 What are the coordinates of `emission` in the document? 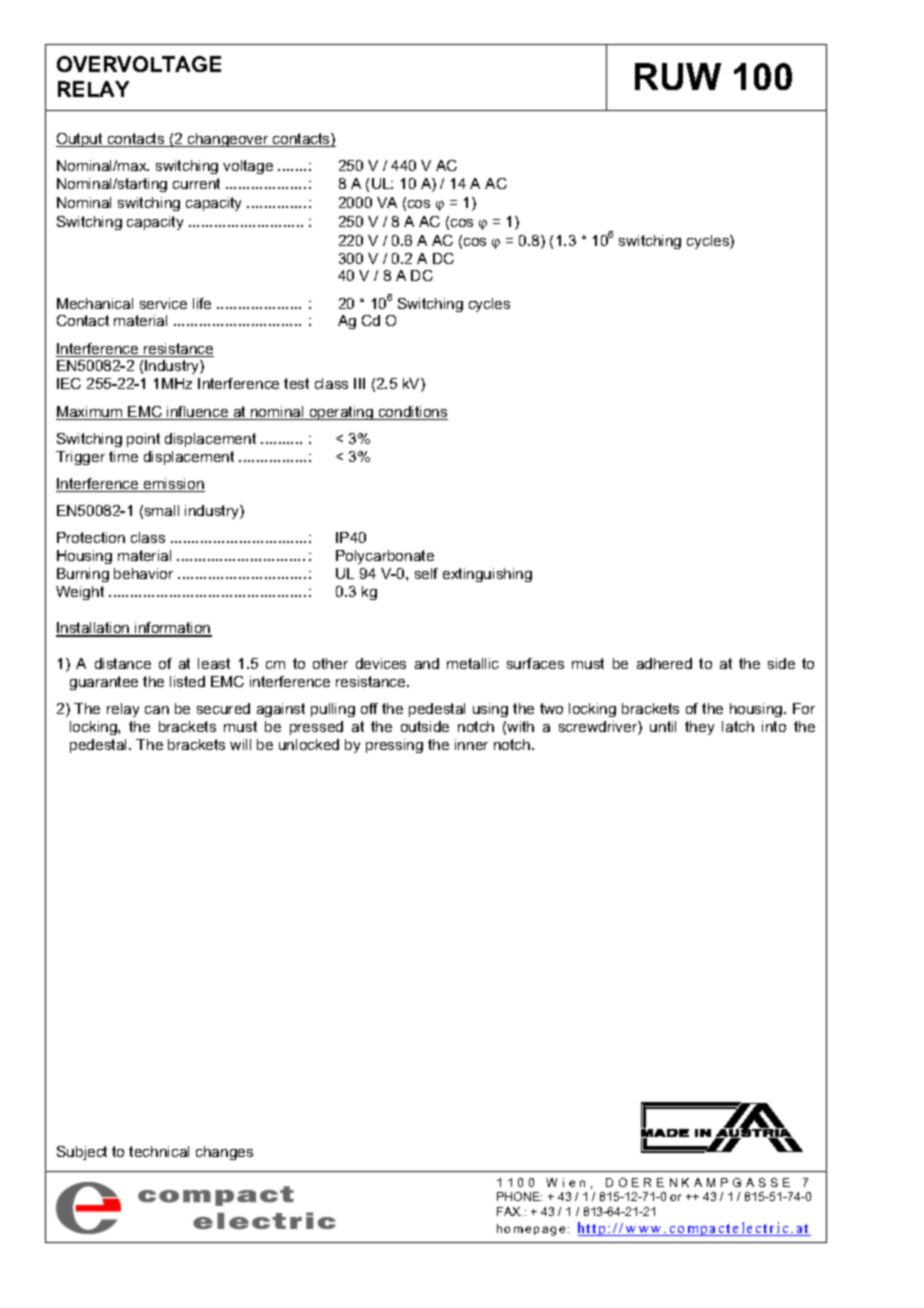 It's located at (173, 485).
